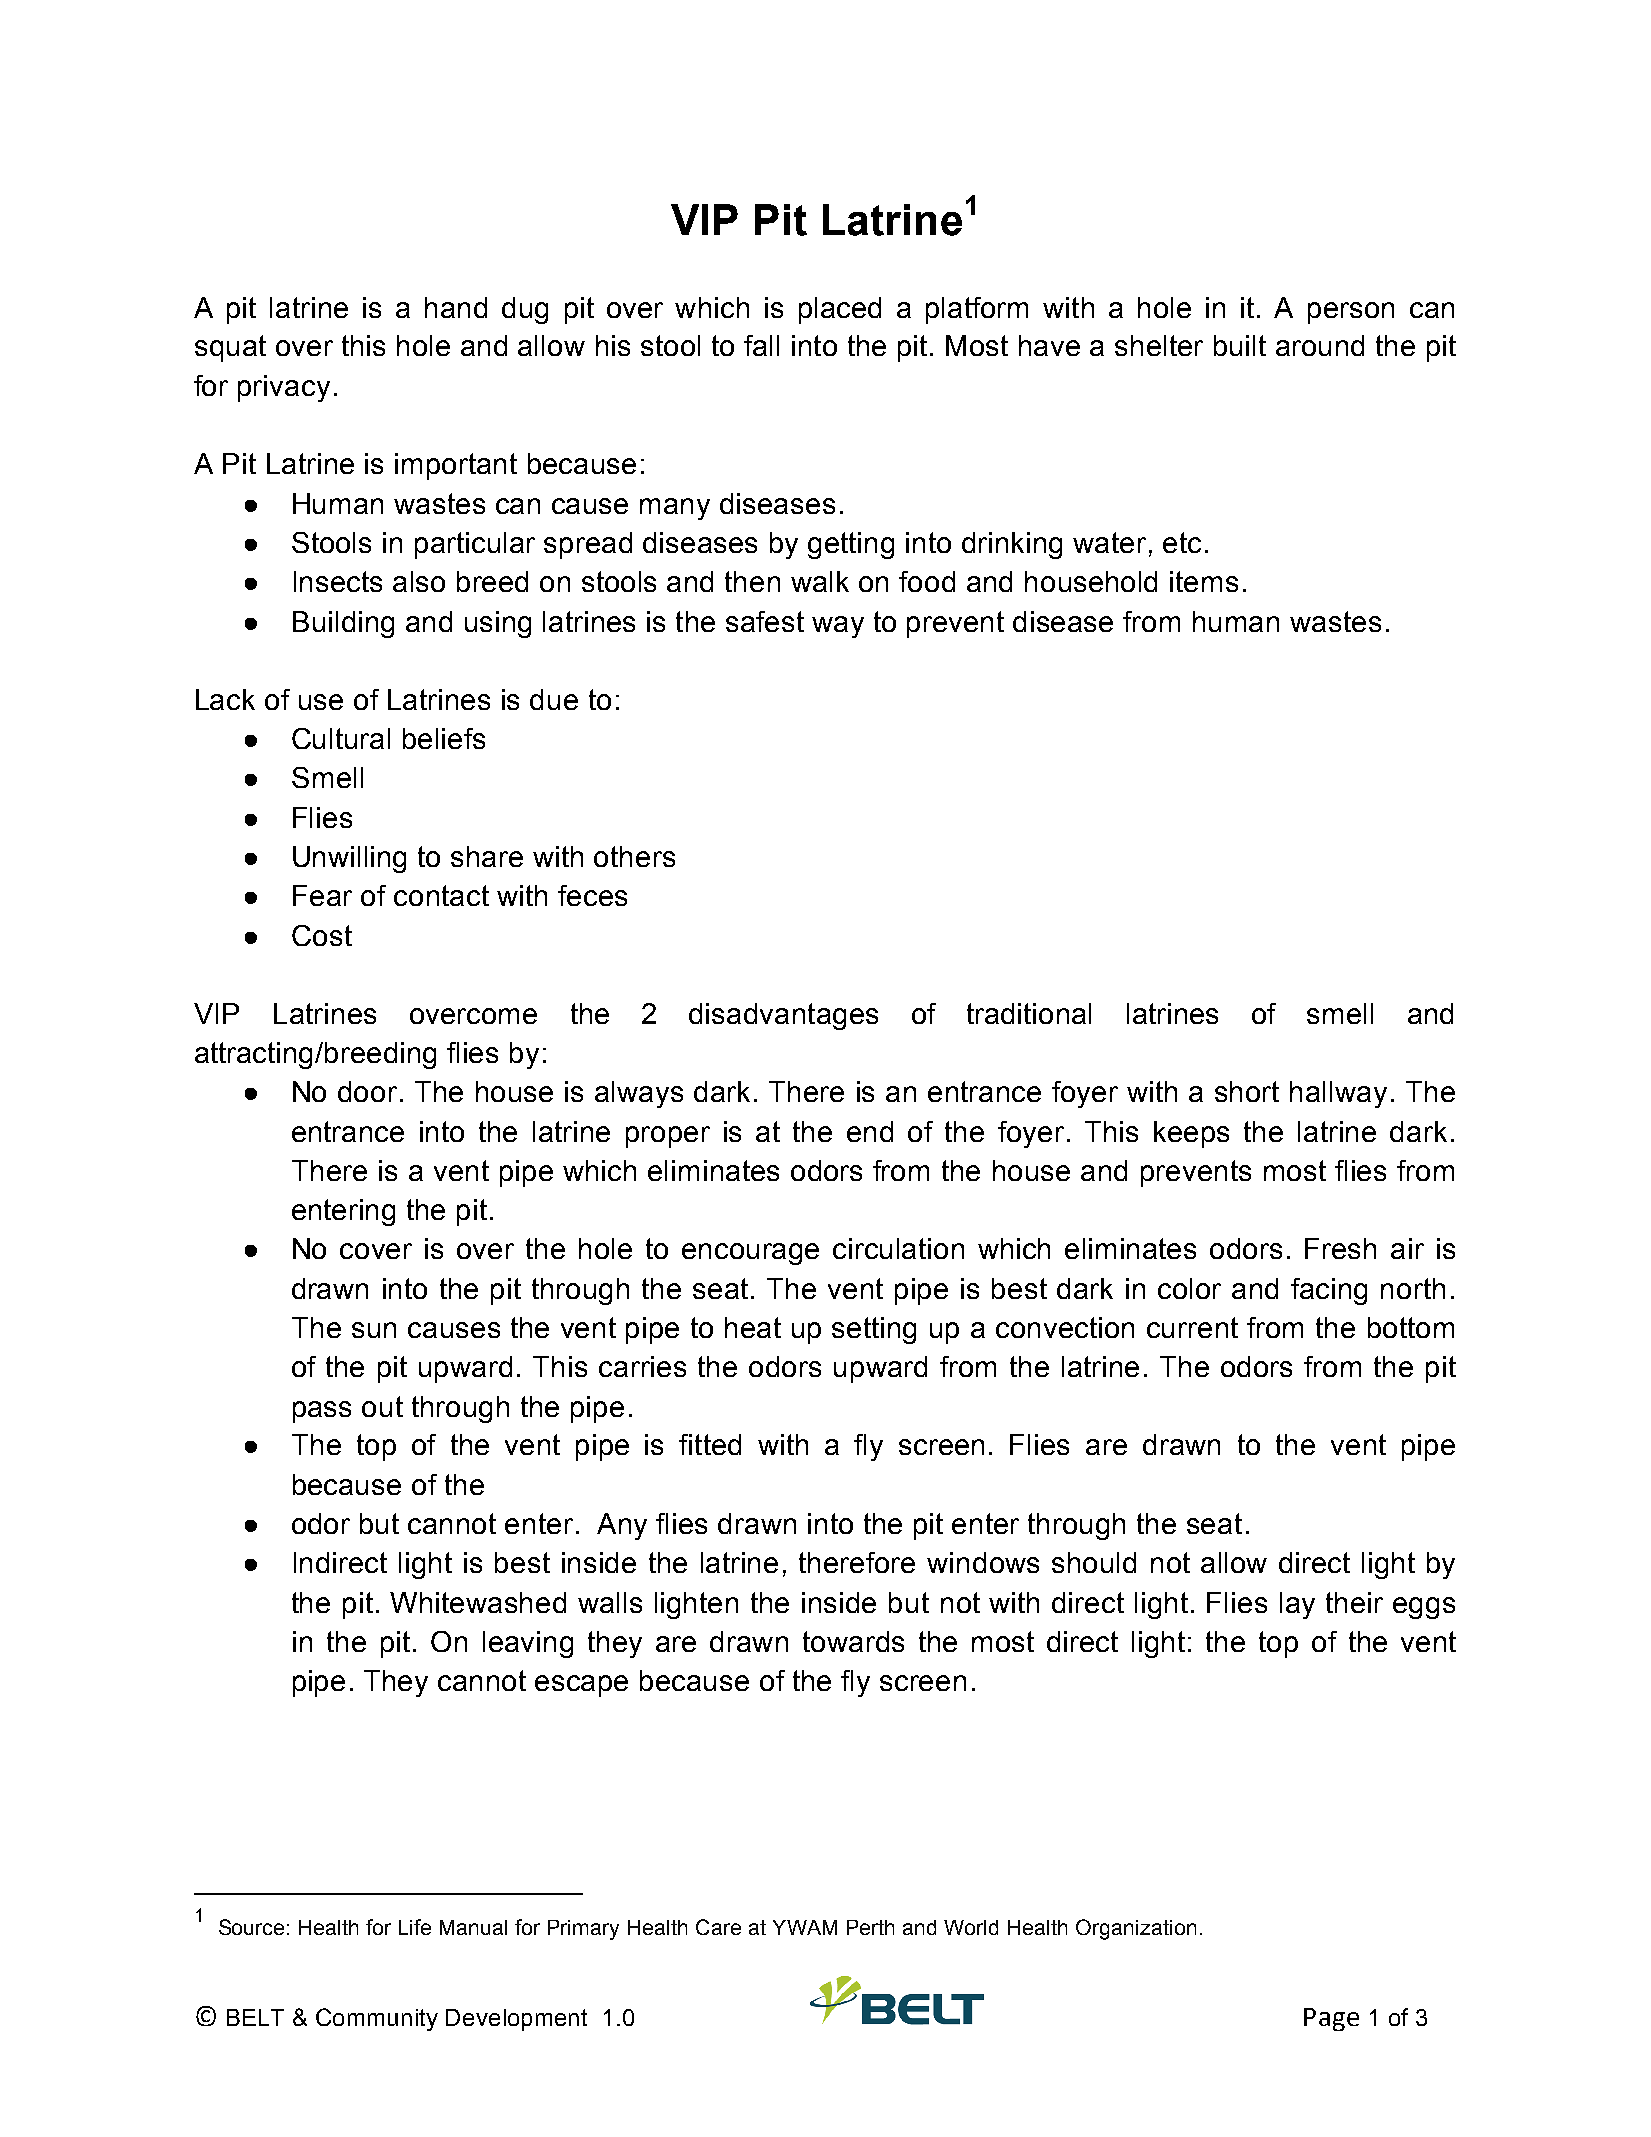 Image resolution: width=1651 pixels, height=2137 pixels. Describe the element at coordinates (1320, 345) in the document. I see `around` at that location.
